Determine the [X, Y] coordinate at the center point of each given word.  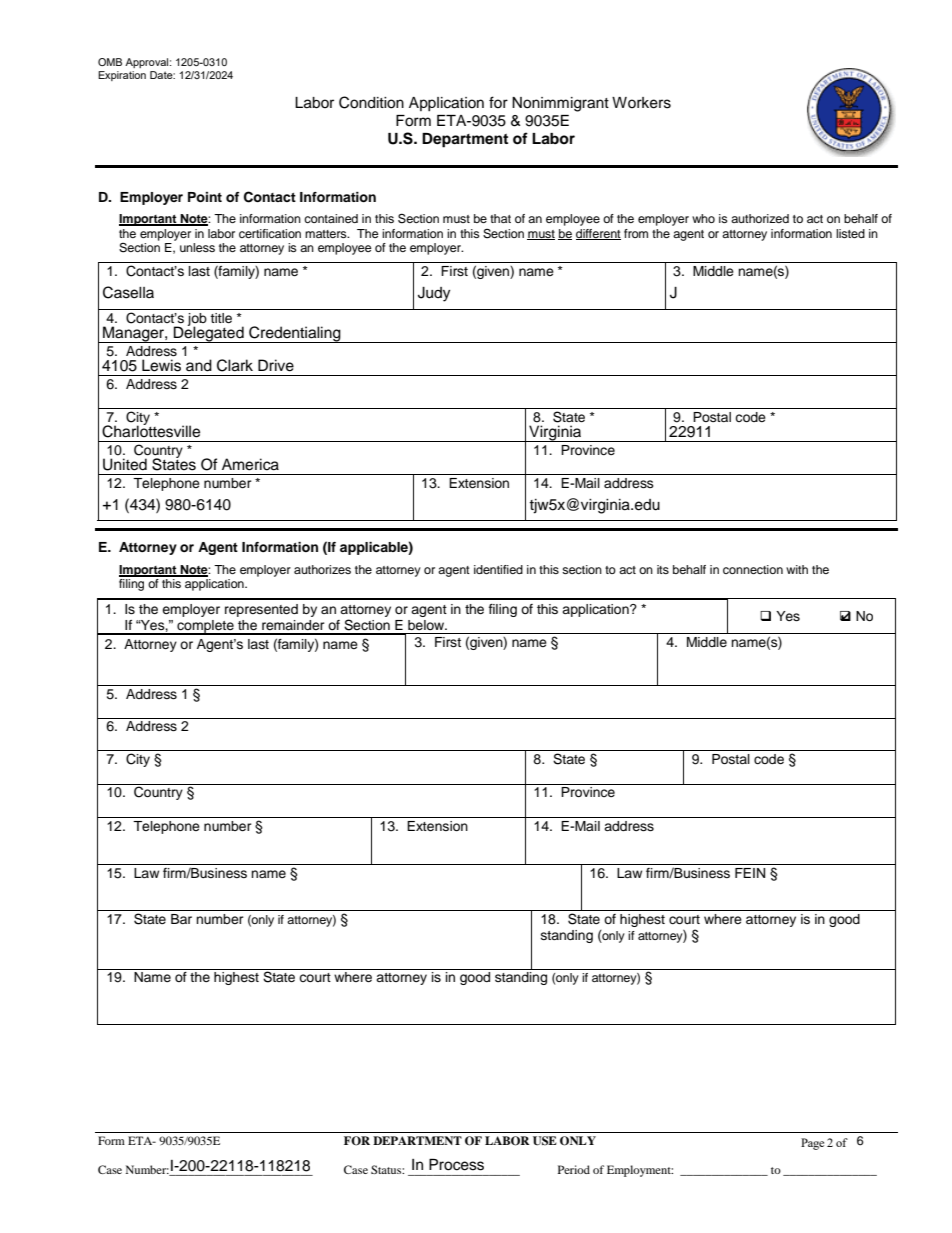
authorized [760, 218]
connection [753, 569]
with [797, 569]
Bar [181, 919]
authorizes [322, 569]
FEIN [750, 873]
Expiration [122, 76]
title [221, 318]
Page [812, 1144]
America [250, 464]
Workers [641, 103]
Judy [434, 294]
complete [205, 627]
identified [498, 569]
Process [456, 1164]
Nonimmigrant [560, 104]
